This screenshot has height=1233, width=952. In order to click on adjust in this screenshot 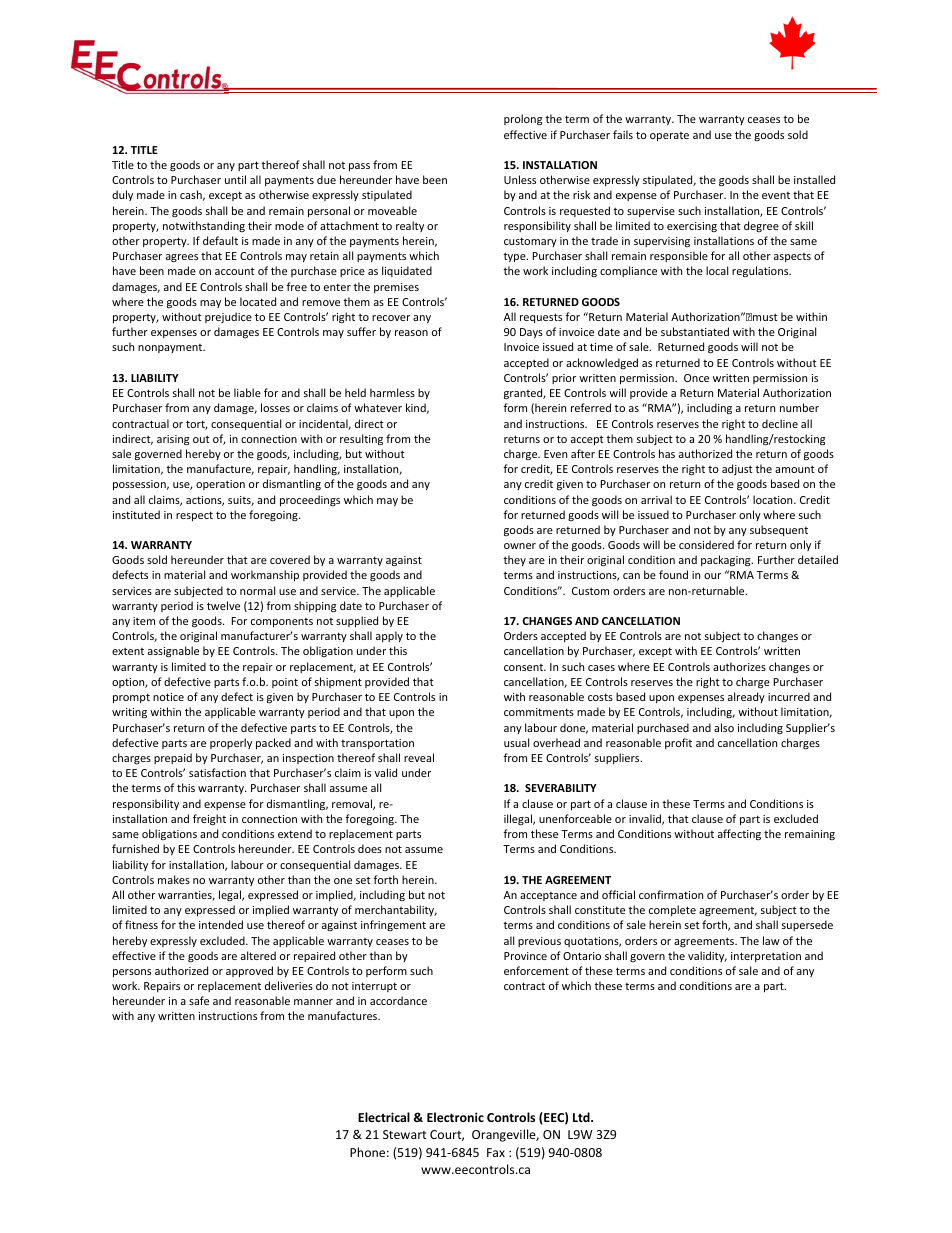, I will do `click(737, 469)`.
